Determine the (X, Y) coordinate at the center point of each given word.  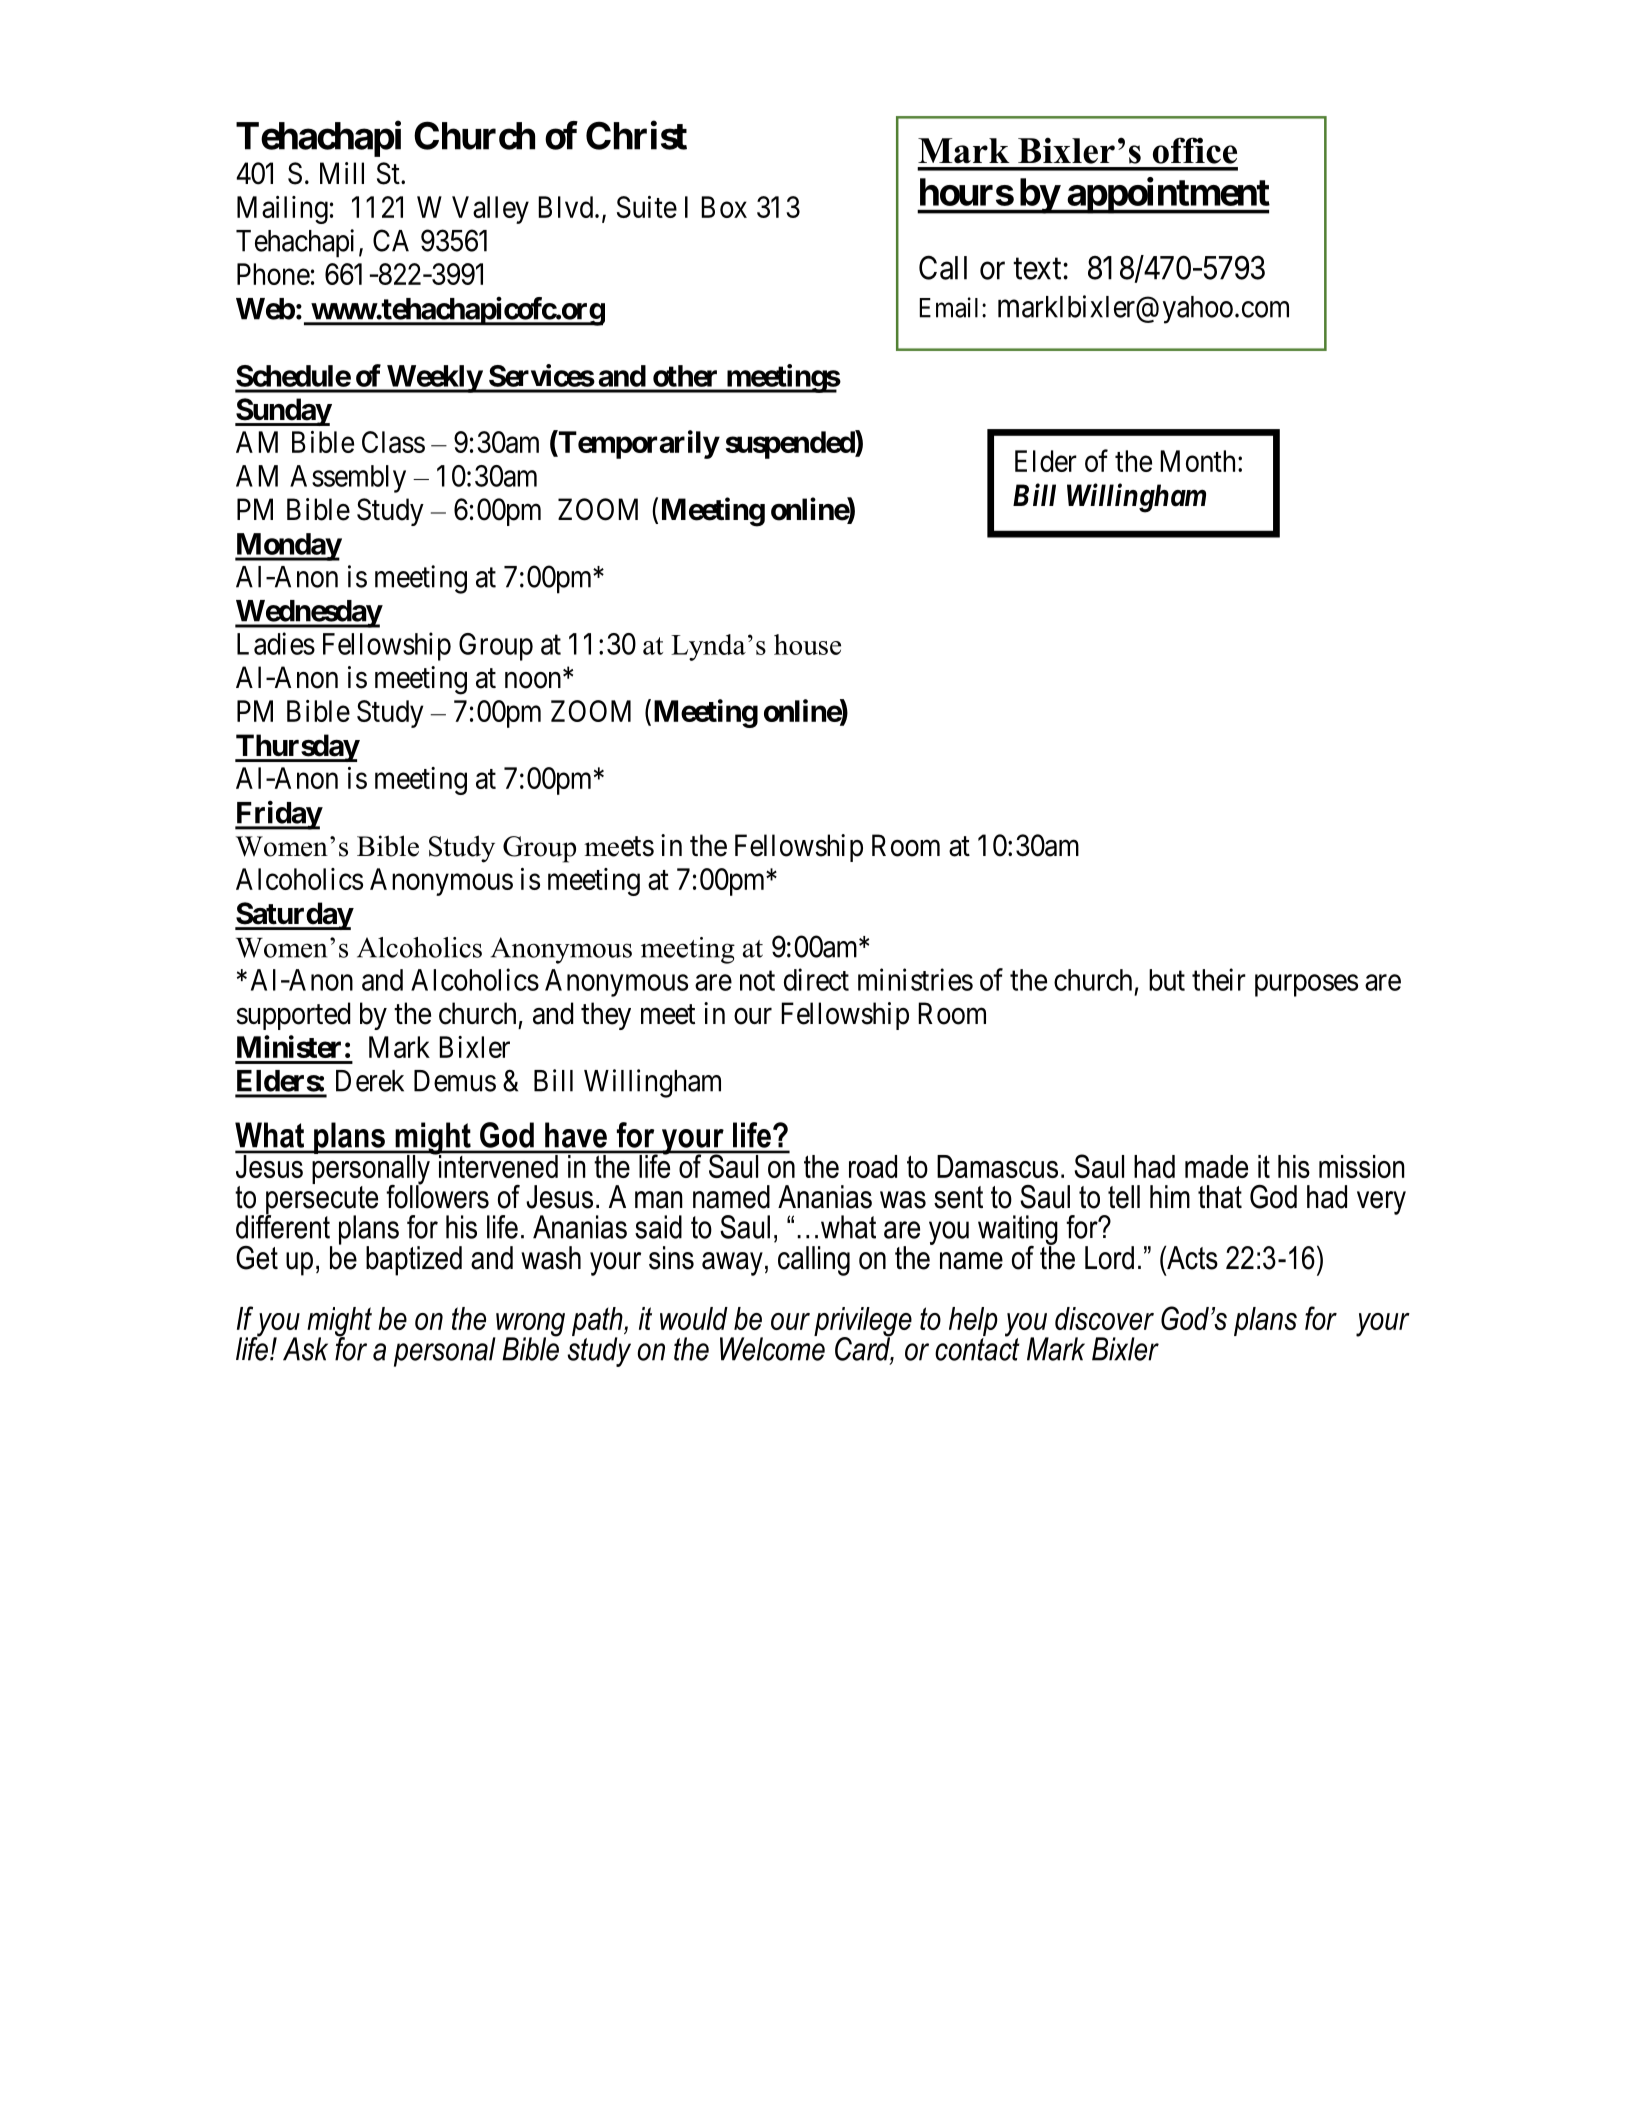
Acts (1191, 1257)
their (1219, 979)
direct (816, 979)
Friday (278, 815)
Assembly (348, 479)
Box (724, 207)
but (1167, 980)
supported (293, 1016)
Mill (342, 173)
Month (1199, 461)
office (1195, 150)
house (807, 644)
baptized (414, 1261)
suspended (791, 444)
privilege (863, 1323)
